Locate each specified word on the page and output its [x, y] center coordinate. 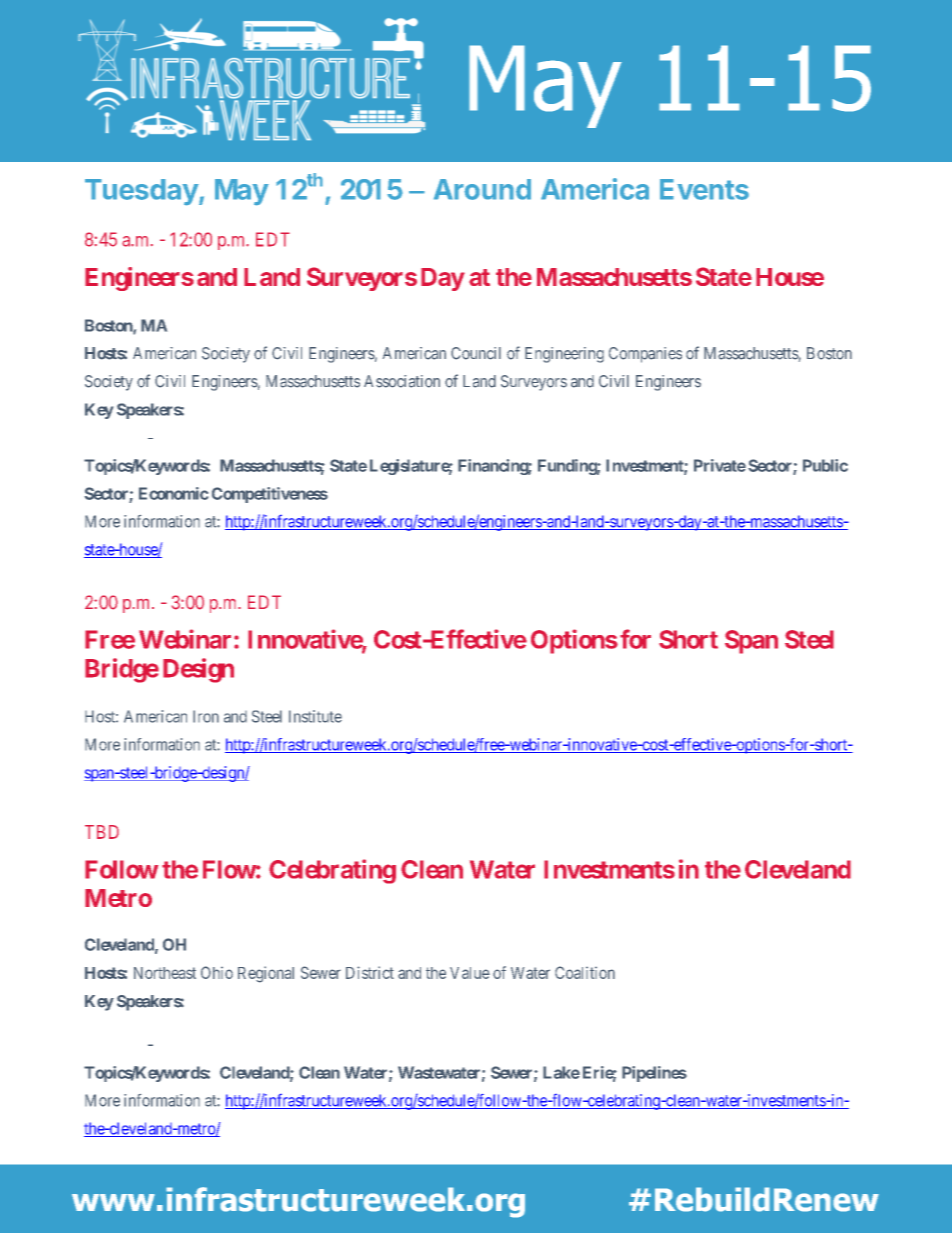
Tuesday [142, 192]
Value [470, 973]
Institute [315, 716]
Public [825, 465]
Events [704, 189]
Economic [173, 493]
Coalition [585, 972]
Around [482, 189]
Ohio [217, 972]
